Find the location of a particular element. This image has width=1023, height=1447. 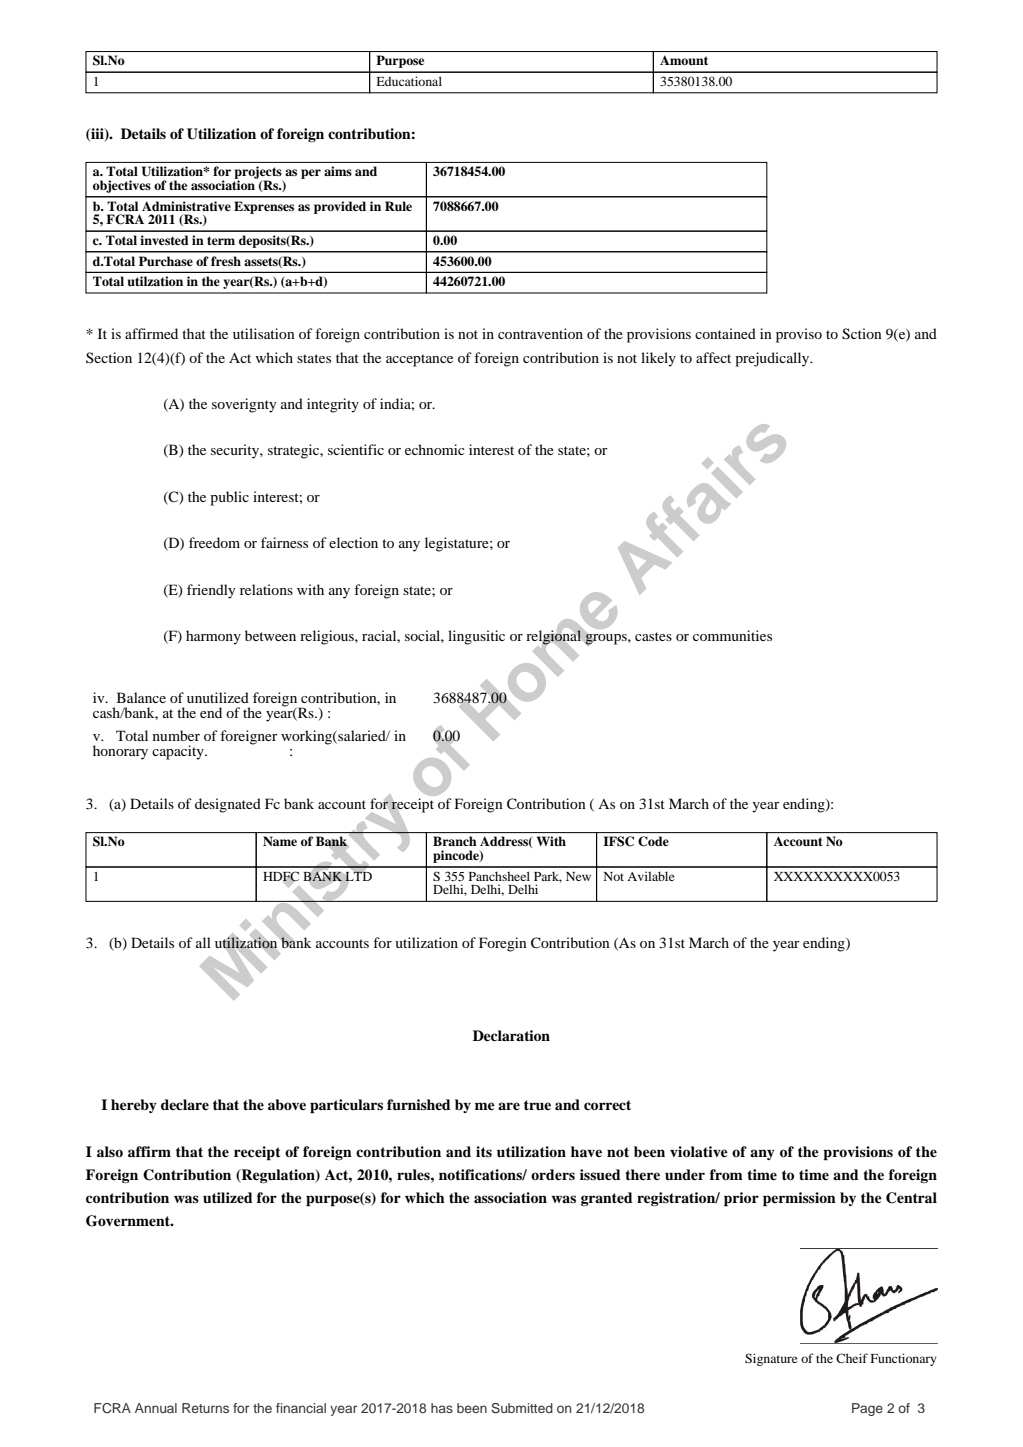

Educational is located at coordinates (409, 81).
